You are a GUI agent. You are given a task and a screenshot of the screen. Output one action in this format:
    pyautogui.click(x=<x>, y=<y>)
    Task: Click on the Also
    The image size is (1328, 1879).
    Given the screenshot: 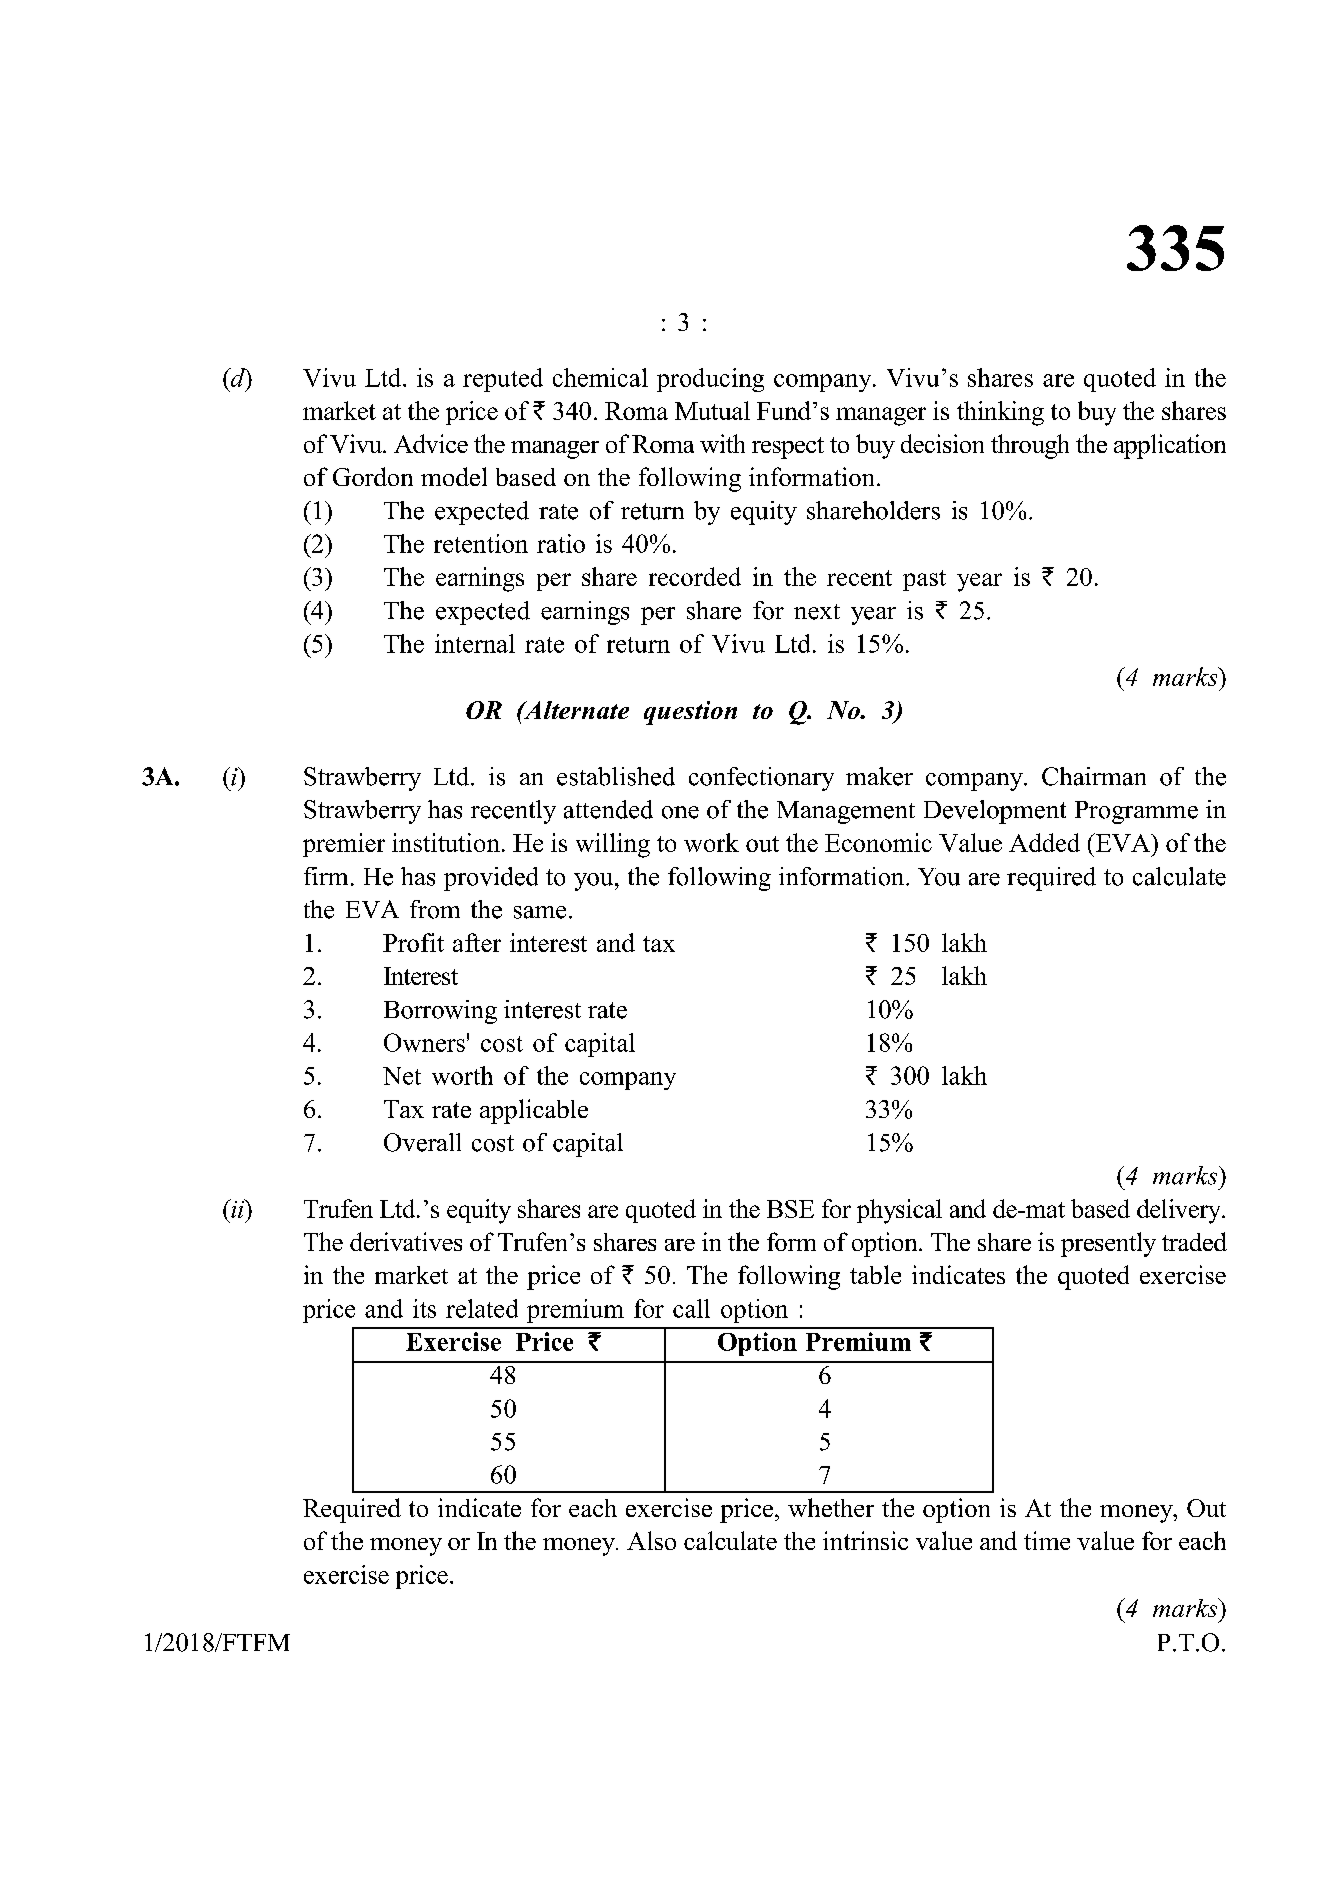 What is the action you would take?
    pyautogui.click(x=651, y=1540)
